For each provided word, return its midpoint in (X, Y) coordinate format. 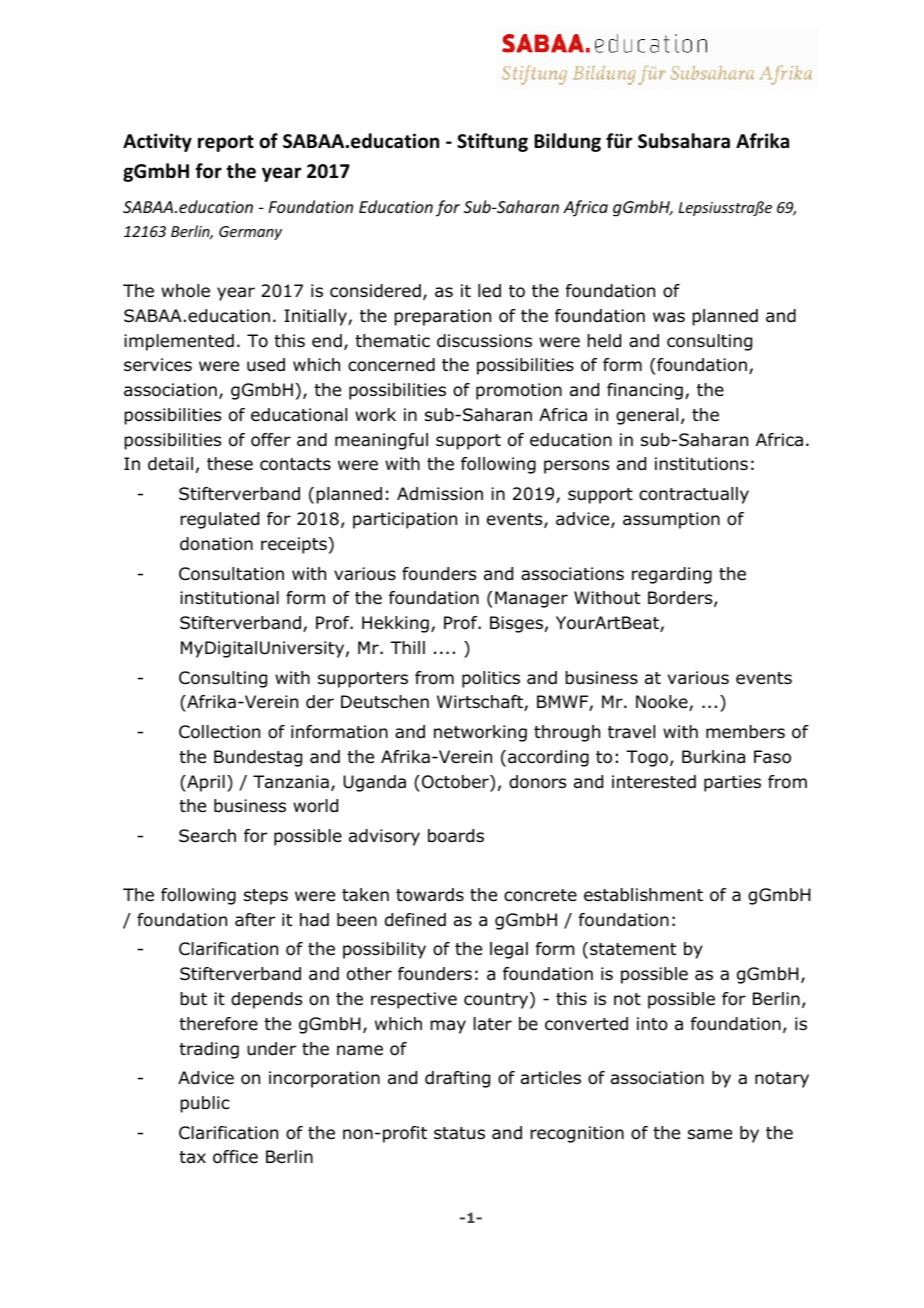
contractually (694, 495)
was (669, 317)
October (456, 783)
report (226, 143)
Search (207, 836)
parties (732, 783)
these (230, 463)
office (235, 1157)
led (489, 291)
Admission (440, 494)
